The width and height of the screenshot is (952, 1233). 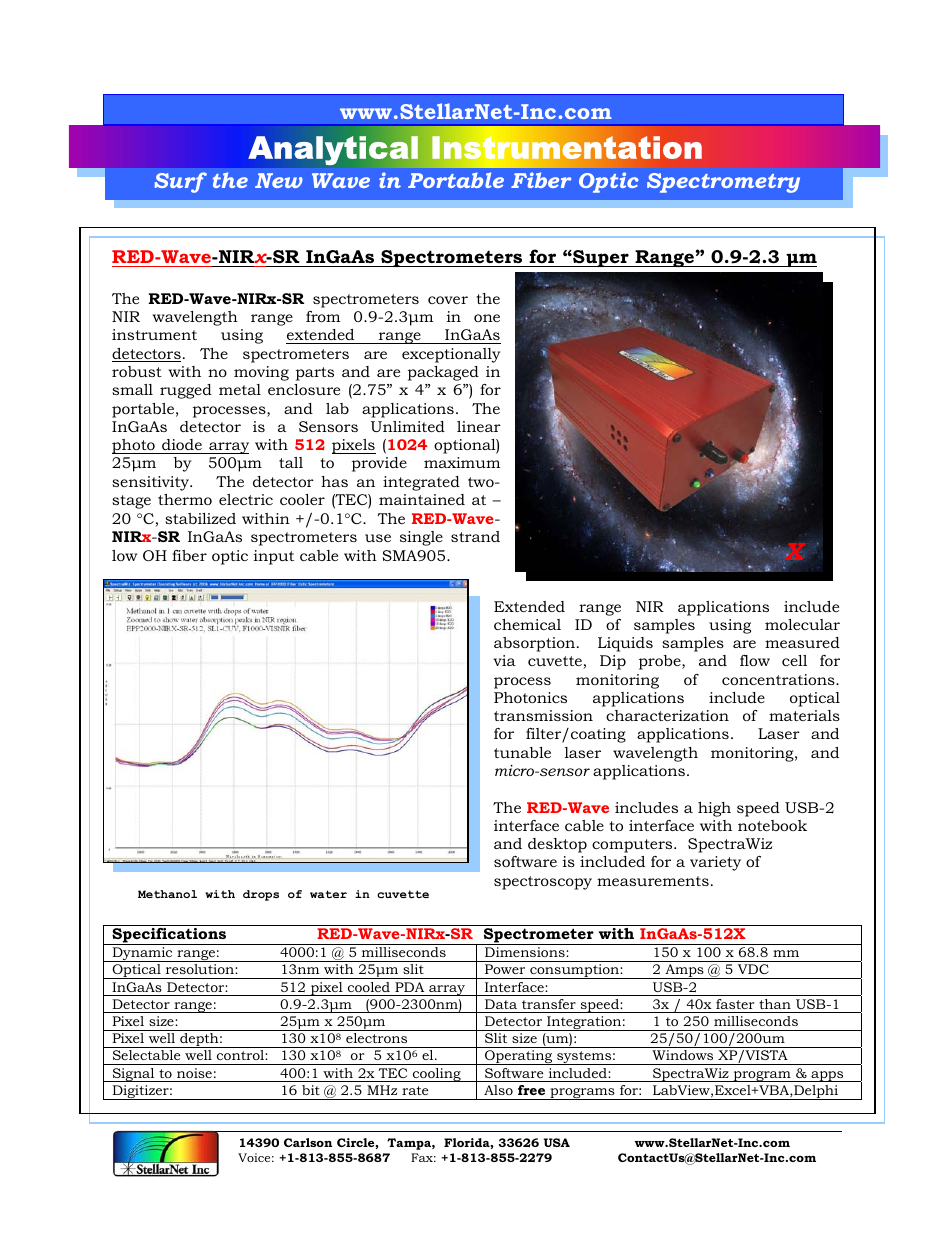 What do you see at coordinates (827, 1076) in the screenshot?
I see `apps` at bounding box center [827, 1076].
